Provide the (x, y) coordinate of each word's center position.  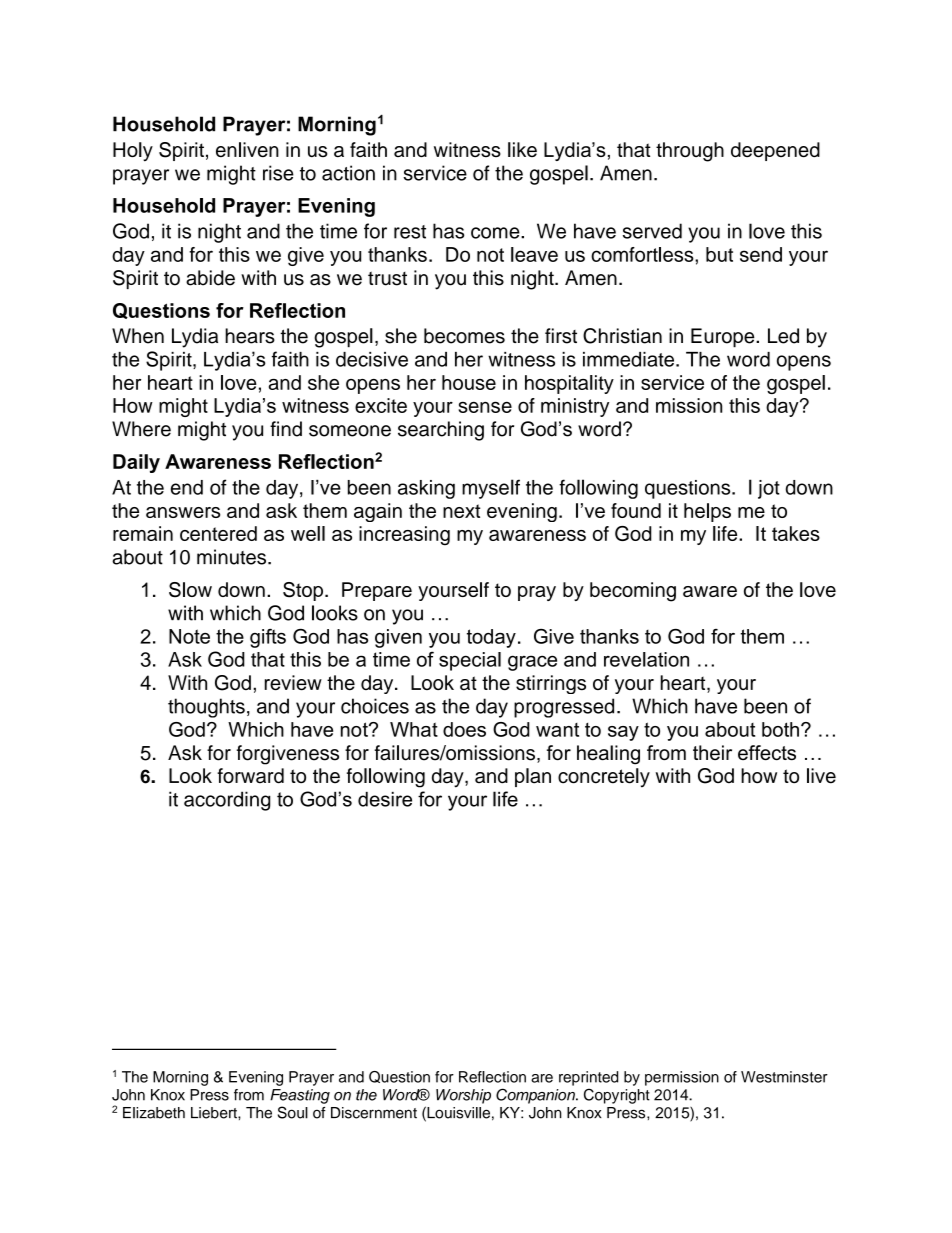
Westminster (784, 1077)
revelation (646, 659)
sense (485, 407)
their (712, 752)
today (491, 638)
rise (278, 173)
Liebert (215, 1113)
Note (189, 636)
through (690, 152)
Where (141, 429)
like (522, 149)
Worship (463, 1096)
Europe (724, 338)
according (227, 801)
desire (385, 799)
